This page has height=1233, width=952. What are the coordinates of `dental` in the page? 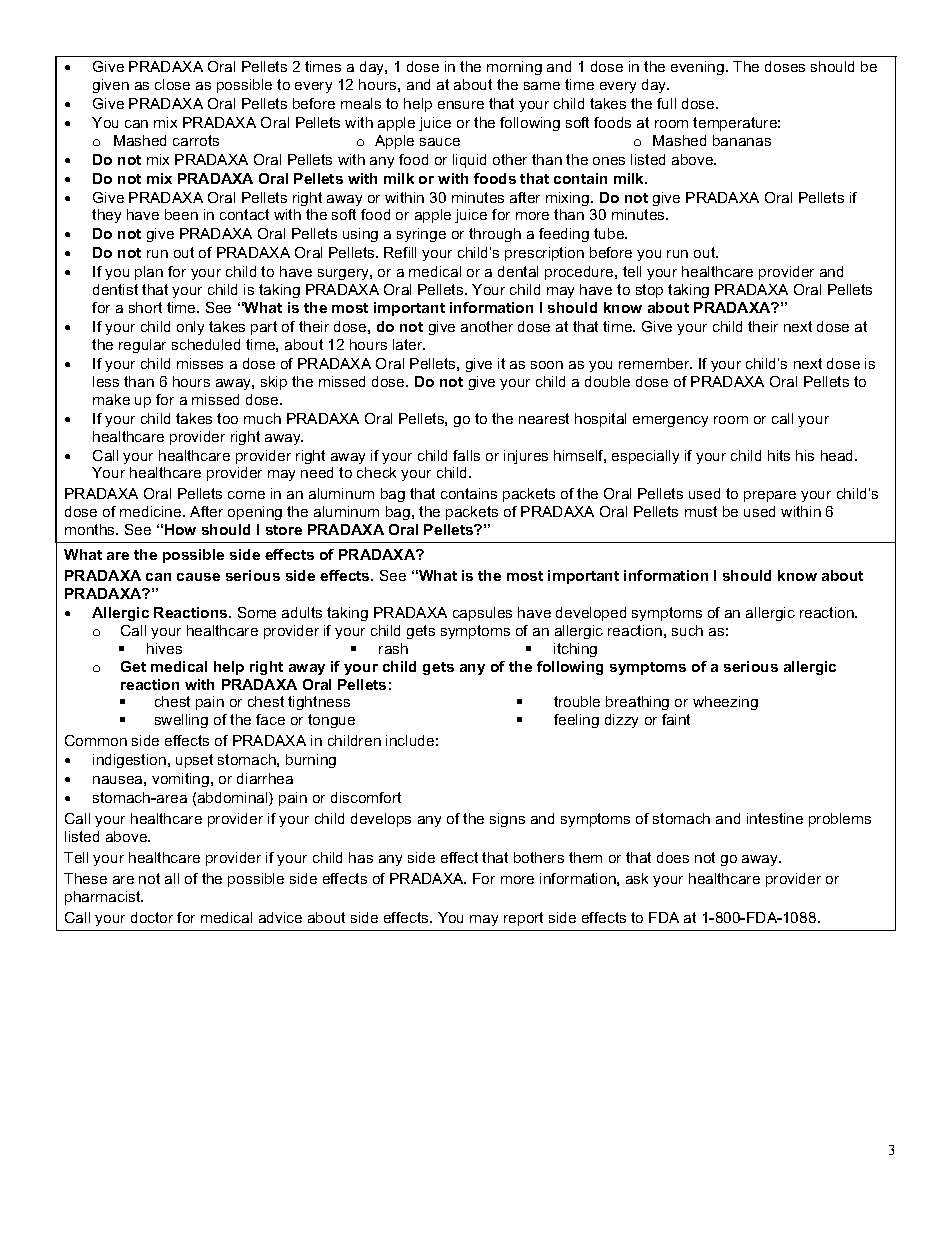 It's located at (518, 271).
